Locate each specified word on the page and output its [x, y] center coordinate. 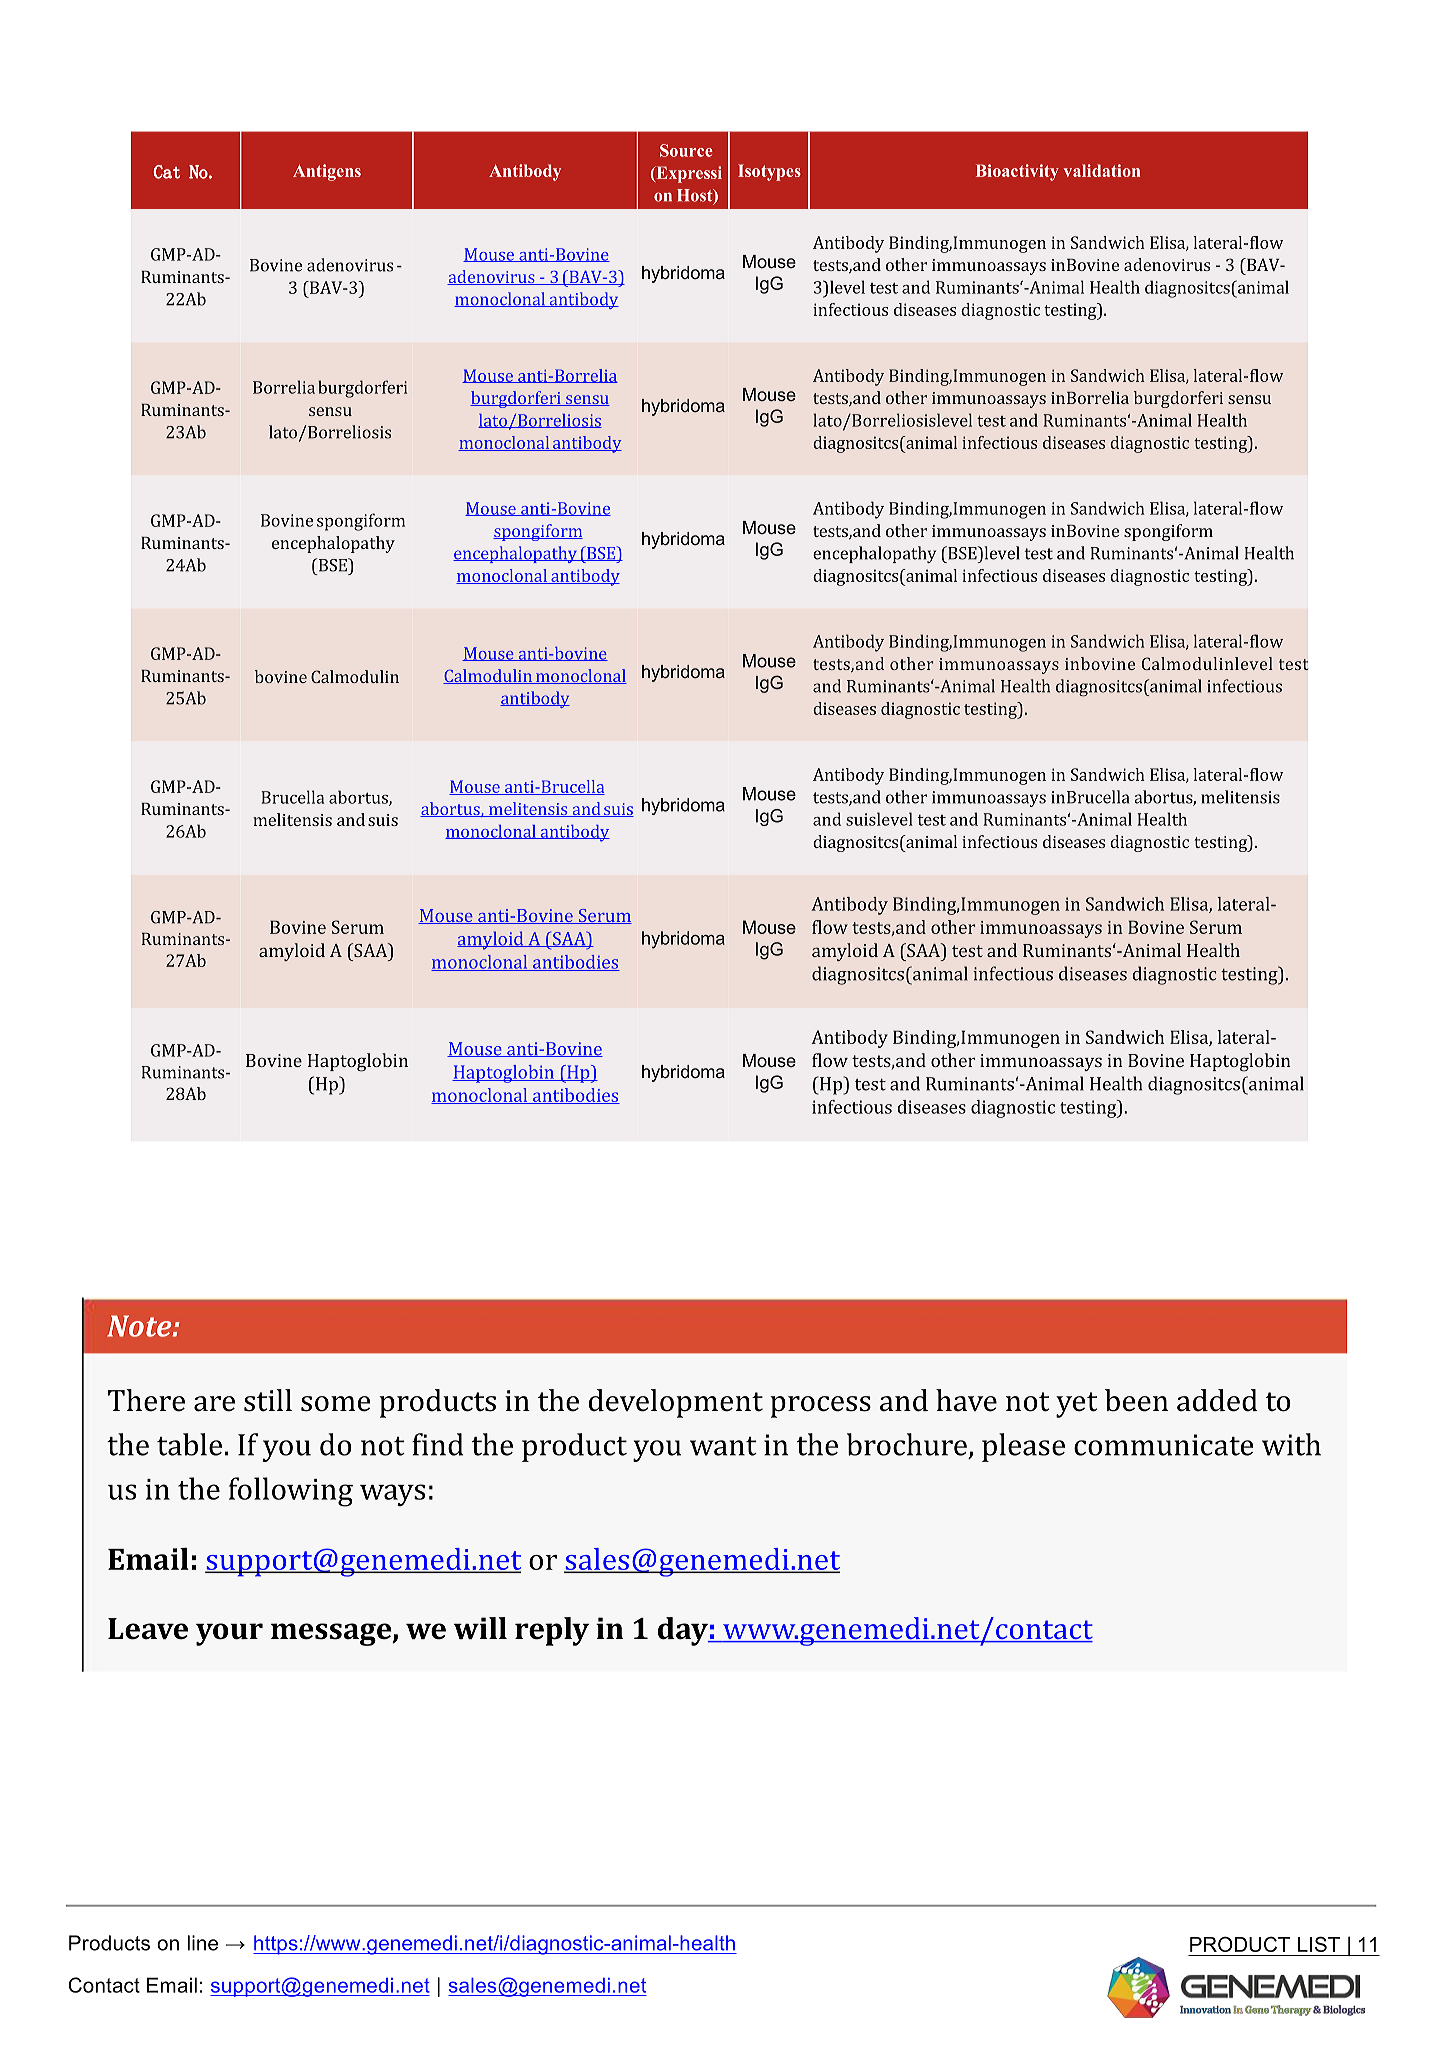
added [1217, 1400]
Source [686, 150]
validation [1102, 170]
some [336, 1404]
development [676, 1403]
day [684, 1631]
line [203, 1943]
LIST [1319, 1944]
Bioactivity [1017, 172]
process [820, 1407]
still [268, 1400]
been [1136, 1400]
